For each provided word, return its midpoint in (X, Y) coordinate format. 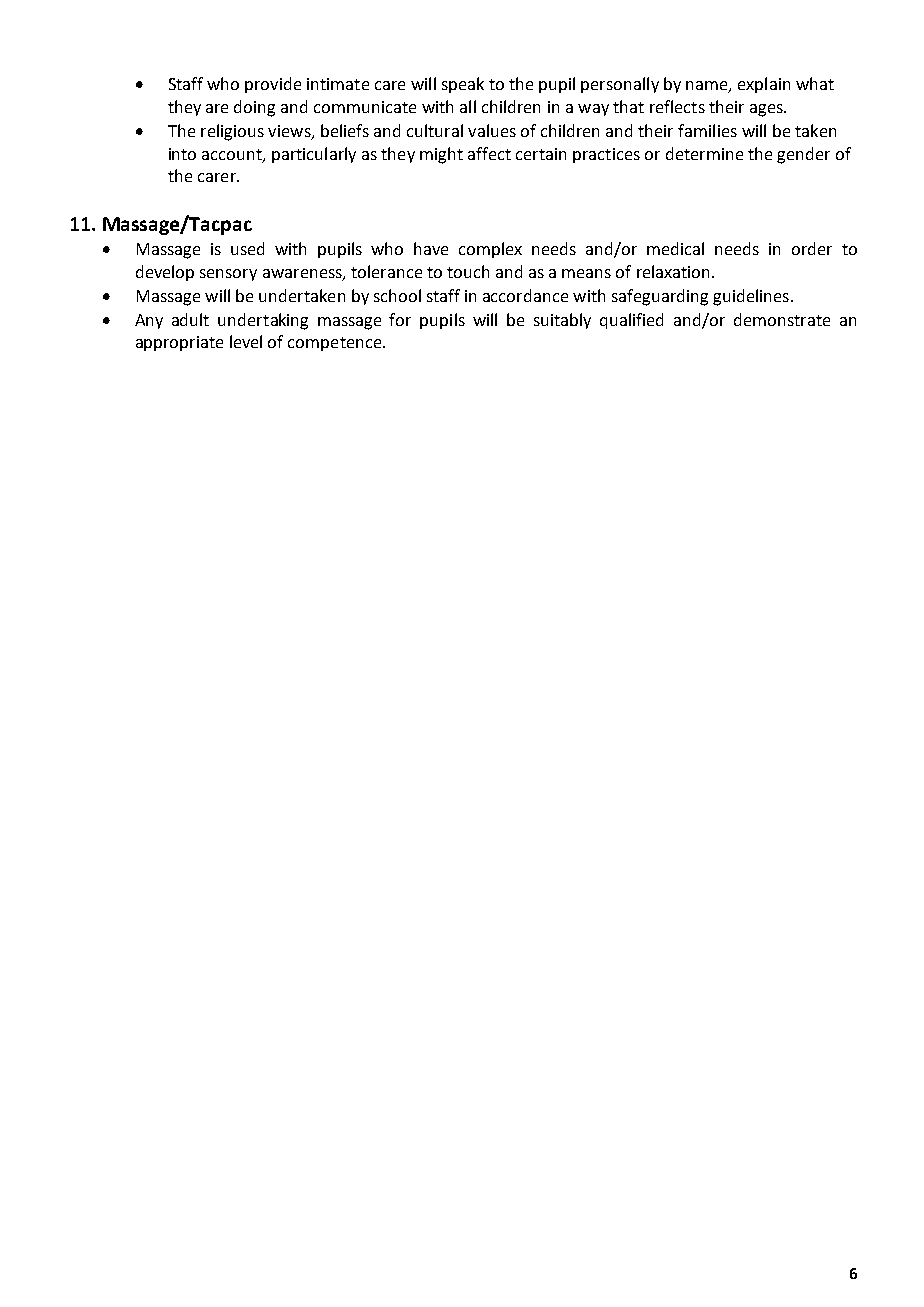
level (246, 341)
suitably (562, 321)
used (247, 248)
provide (273, 85)
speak (463, 85)
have (431, 248)
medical (675, 248)
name (708, 87)
